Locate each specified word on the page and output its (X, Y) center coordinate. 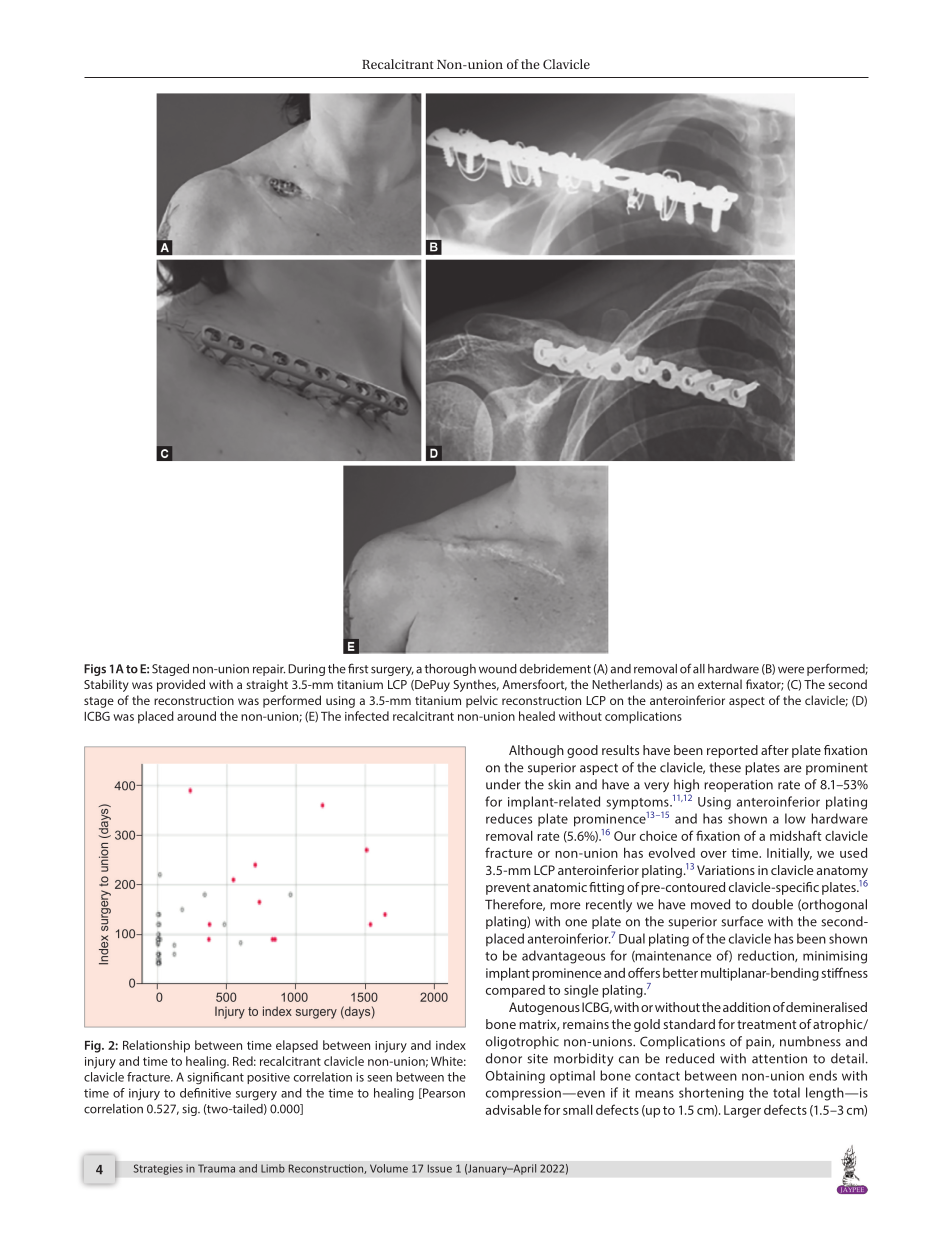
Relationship (156, 1046)
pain (759, 1043)
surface (742, 921)
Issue (440, 1168)
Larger (742, 1111)
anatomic (560, 887)
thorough (450, 670)
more (565, 906)
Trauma (216, 1168)
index (451, 1045)
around (196, 716)
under (503, 784)
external (720, 684)
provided (181, 685)
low (795, 818)
